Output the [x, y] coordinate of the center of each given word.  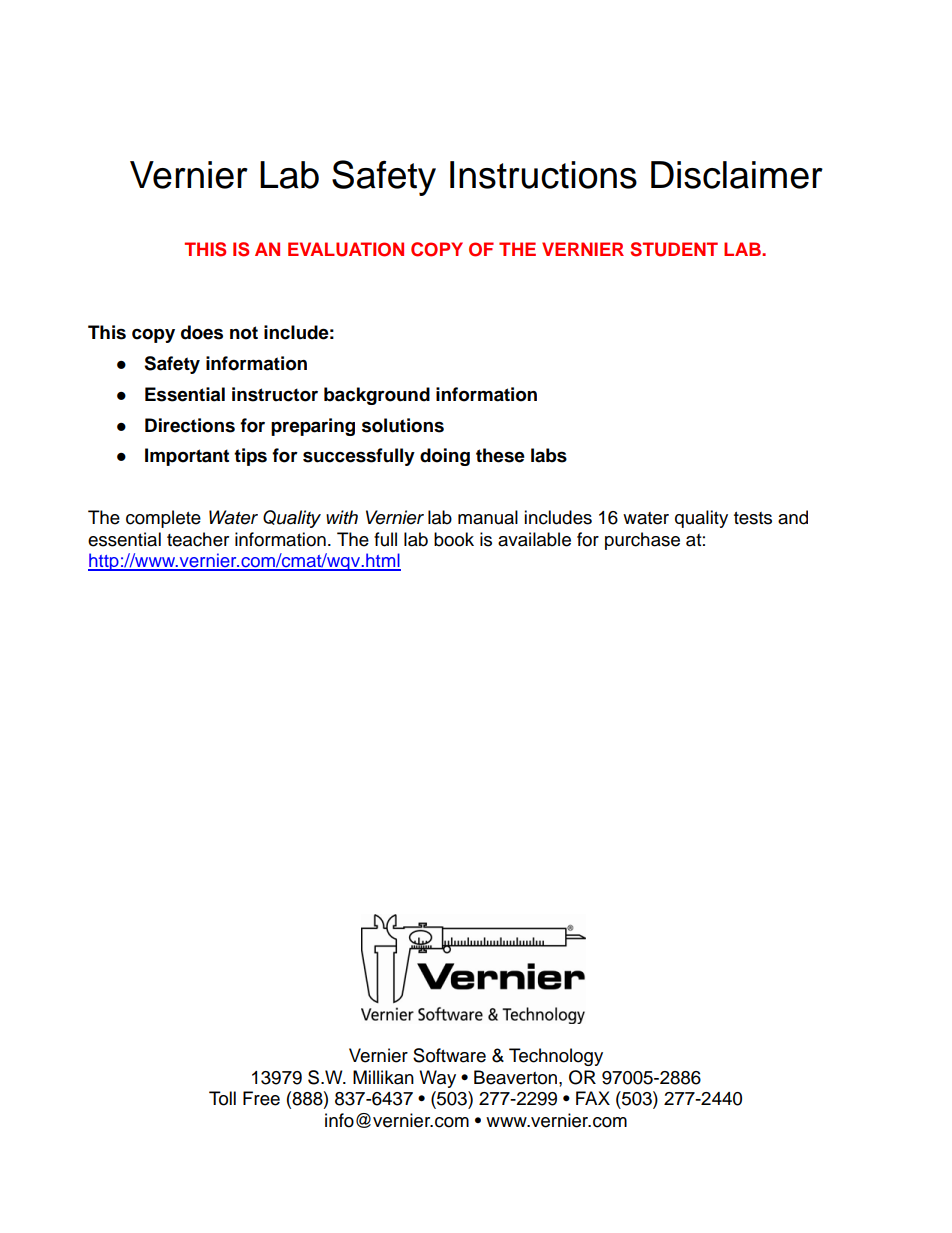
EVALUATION [346, 249]
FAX [593, 1098]
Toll [222, 1098]
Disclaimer [737, 175]
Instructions [543, 175]
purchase [642, 541]
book [454, 539]
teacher [198, 539]
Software [449, 1055]
